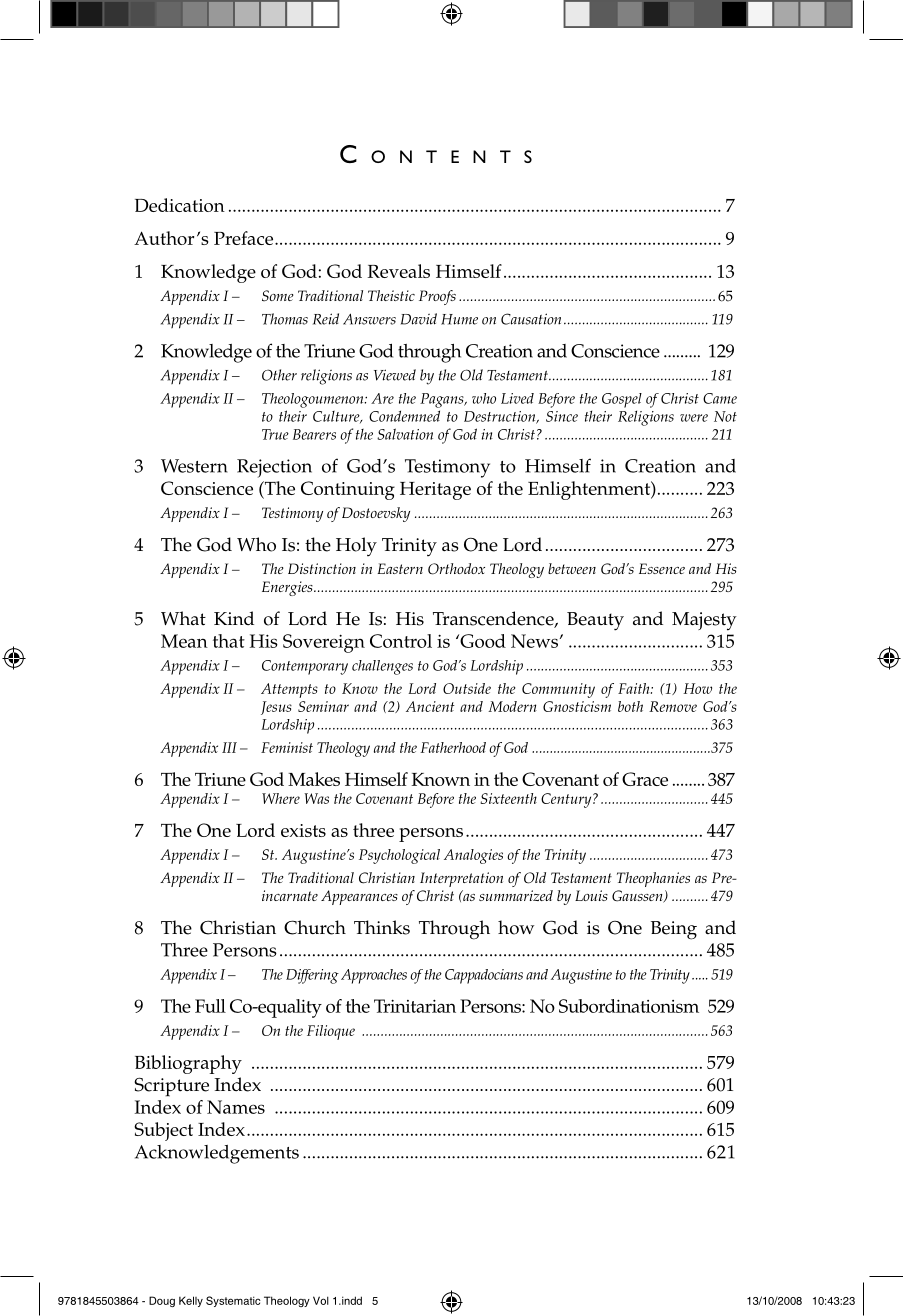 Image resolution: width=903 pixels, height=1316 pixels. What do you see at coordinates (415, 1006) in the screenshot?
I see `Trinitarian` at bounding box center [415, 1006].
